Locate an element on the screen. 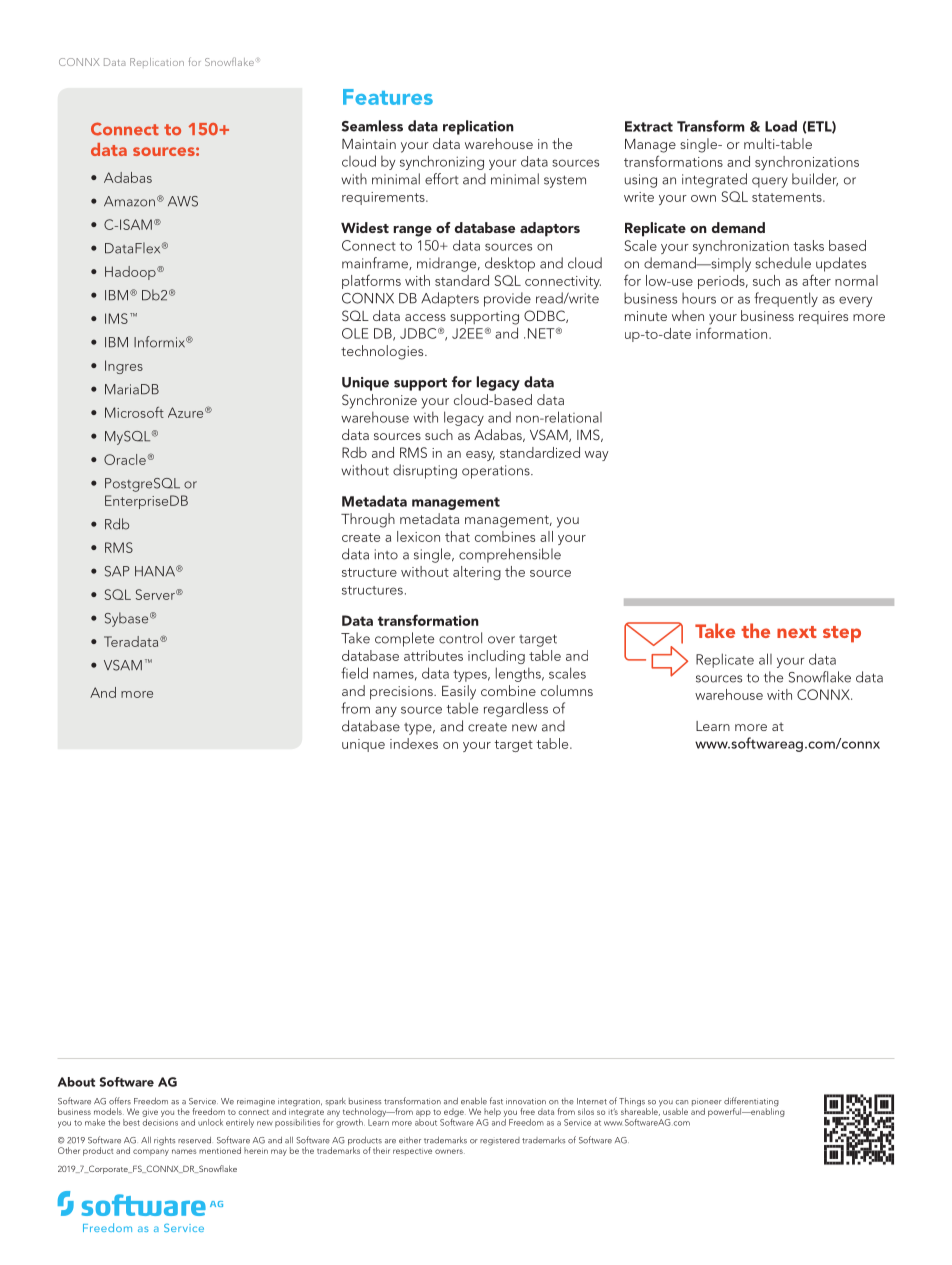 Image resolution: width=952 pixels, height=1265 pixels. next is located at coordinates (797, 632).
